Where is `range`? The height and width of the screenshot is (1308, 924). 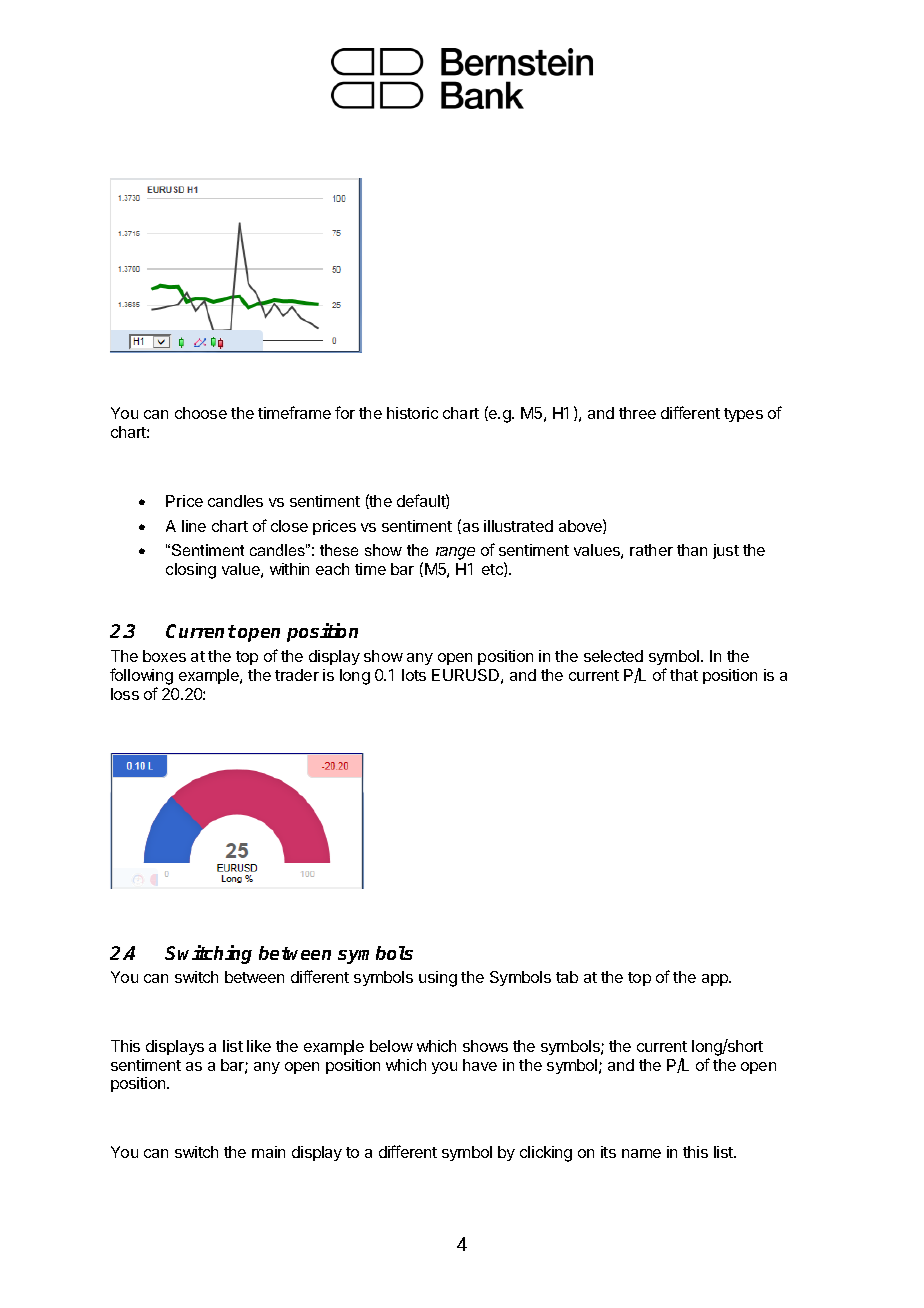
range is located at coordinates (455, 553).
